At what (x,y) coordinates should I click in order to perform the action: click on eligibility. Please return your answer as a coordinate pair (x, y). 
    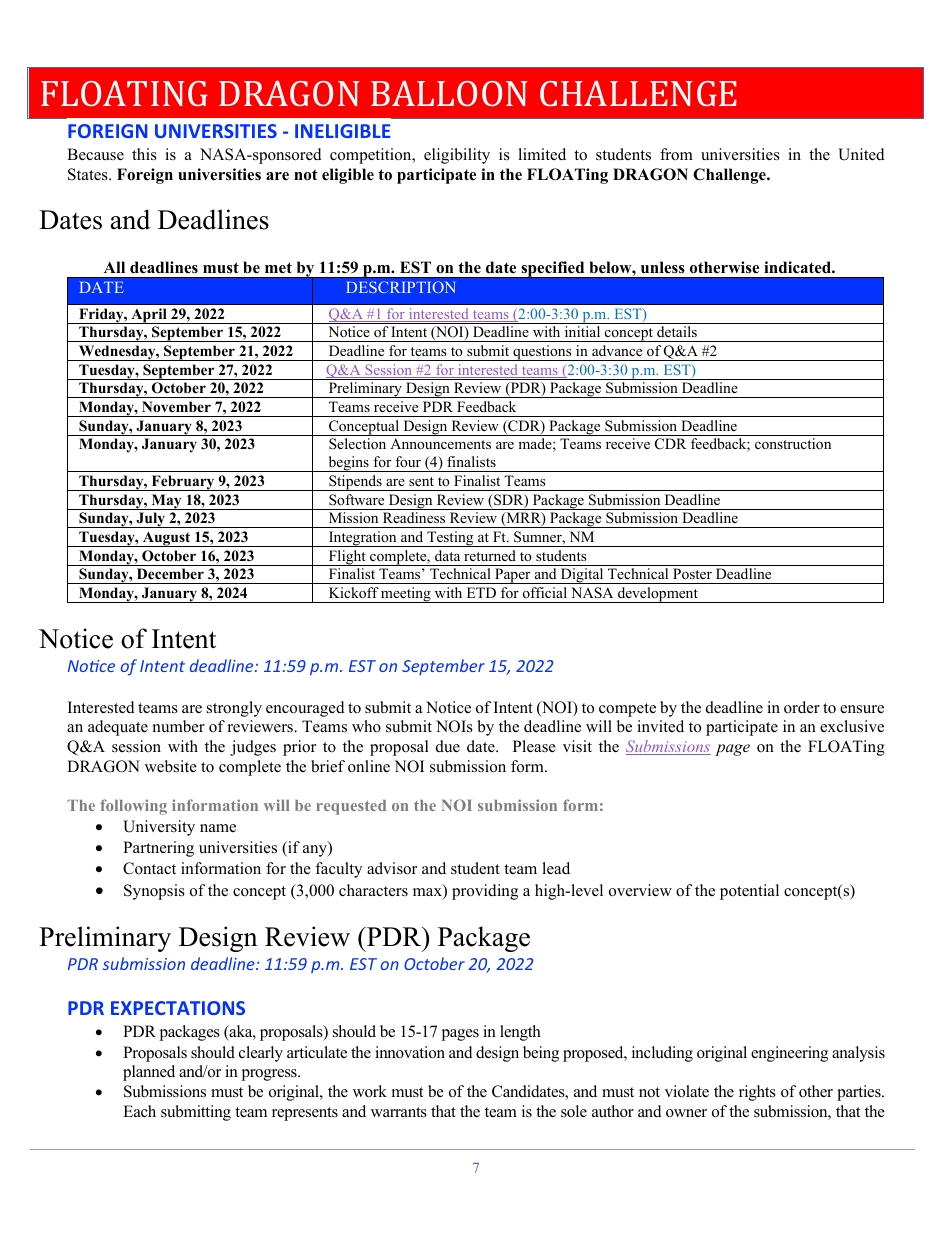
    Looking at the image, I should click on (457, 156).
